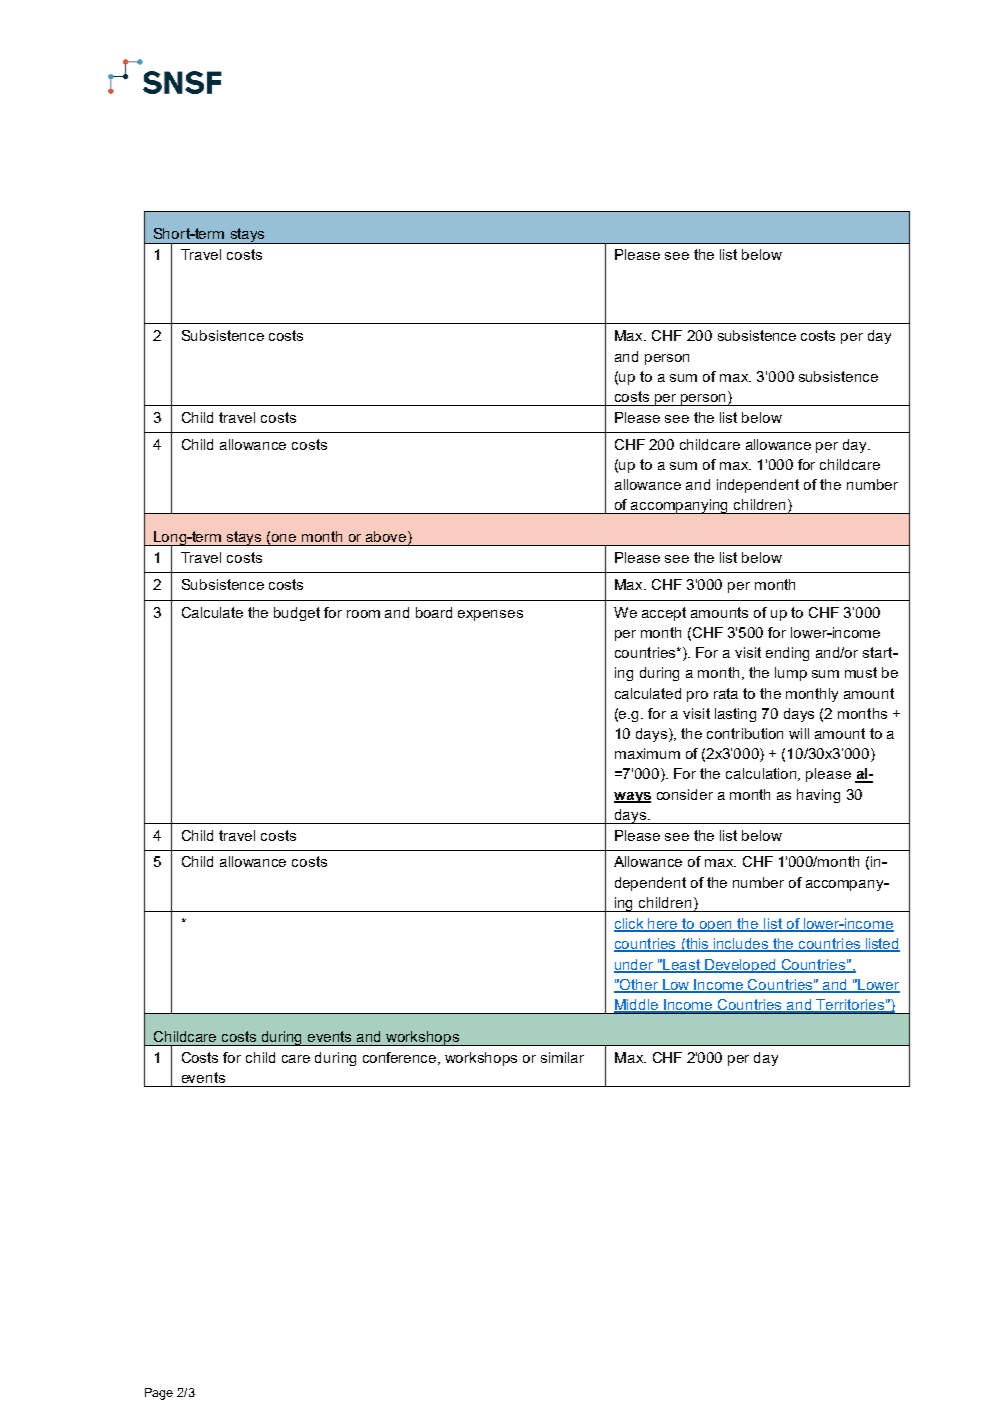 The height and width of the screenshot is (1422, 1006). I want to click on Page, so click(159, 1394).
